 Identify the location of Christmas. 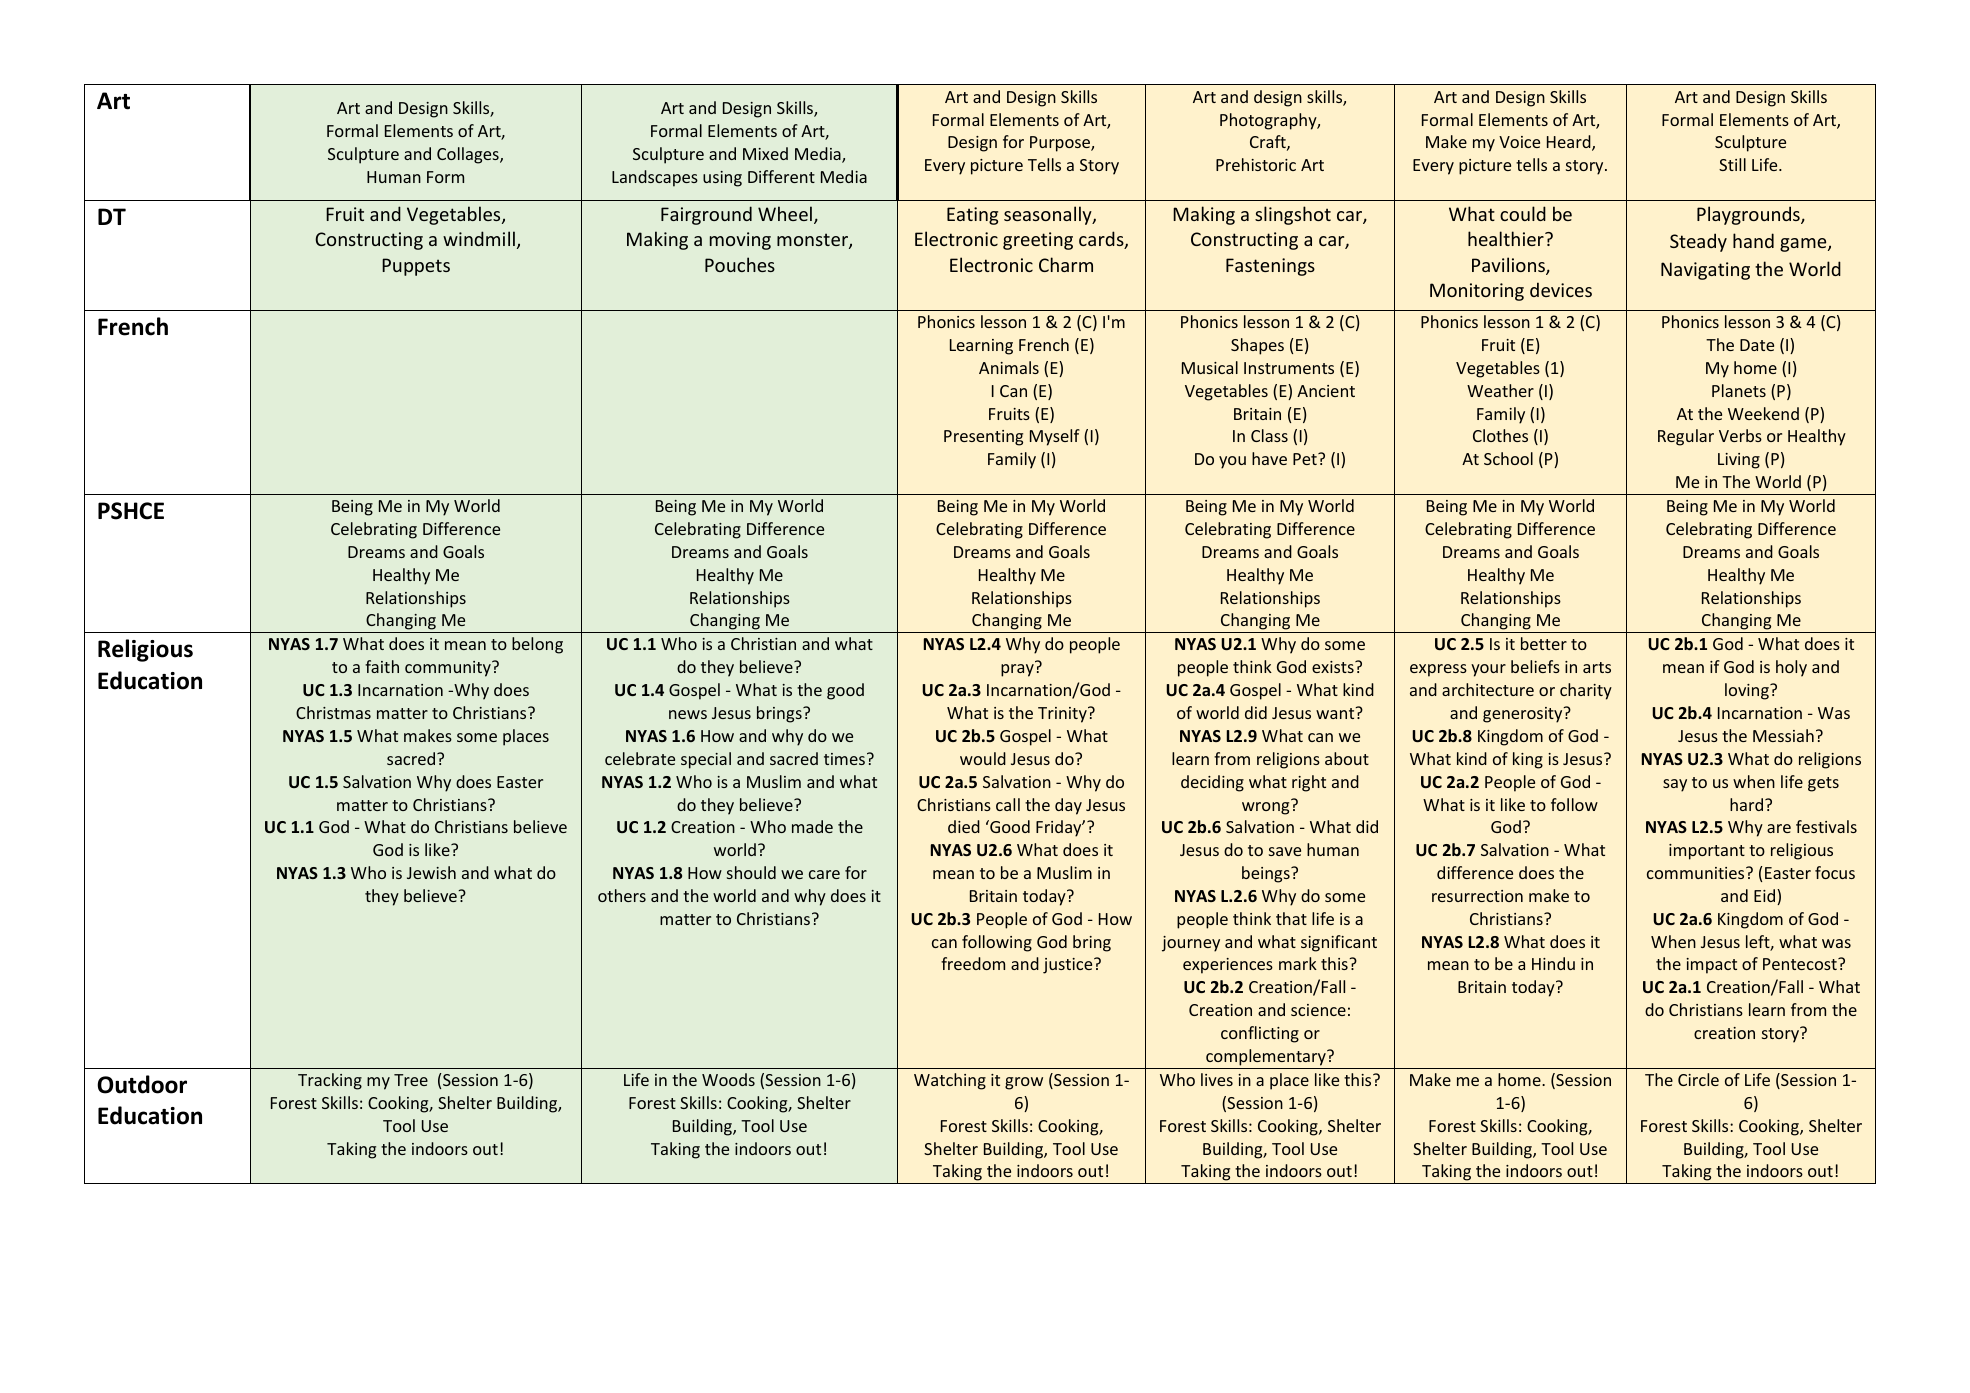
(333, 712).
